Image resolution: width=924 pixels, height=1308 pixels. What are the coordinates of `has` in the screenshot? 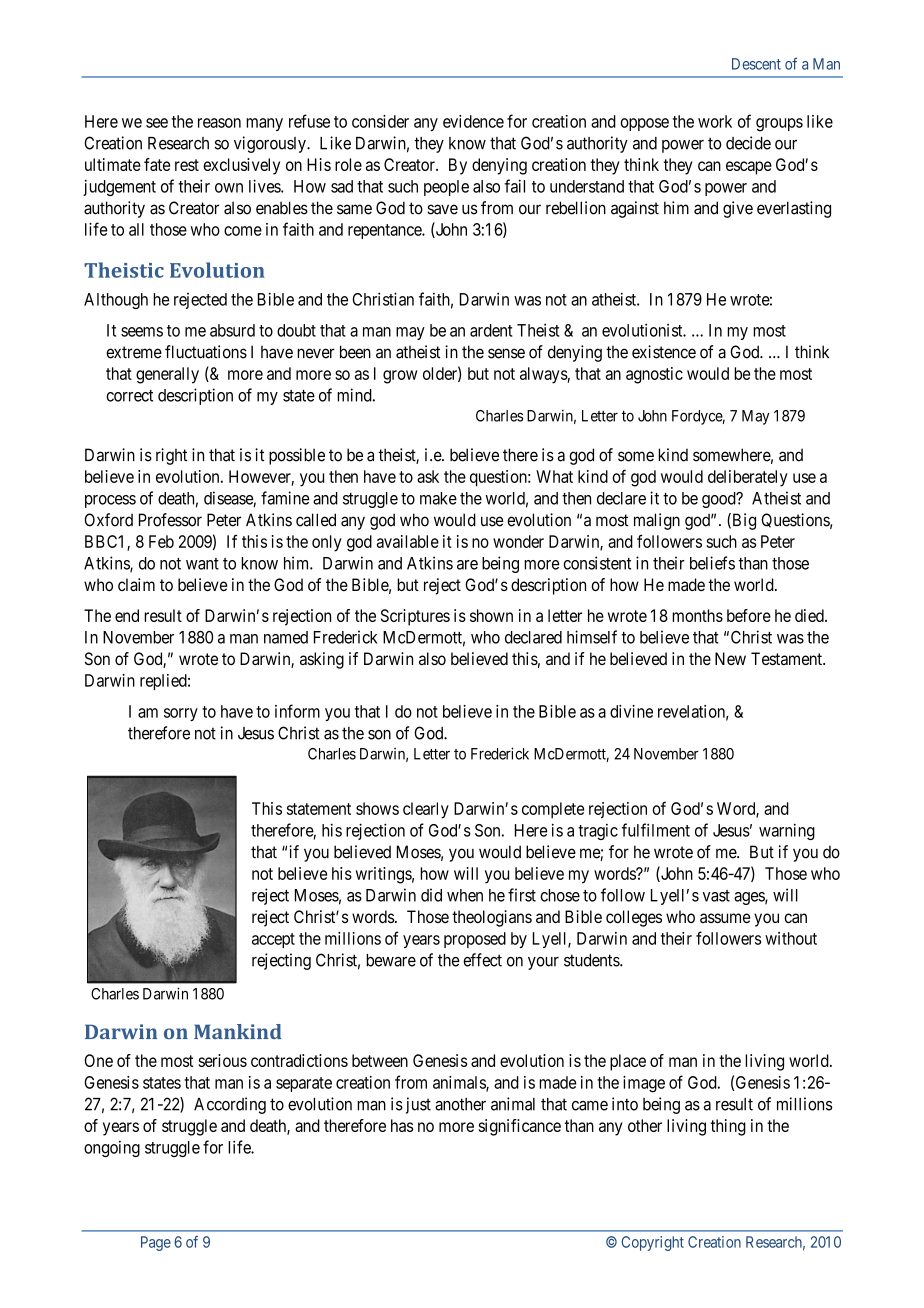 It's located at (402, 1125).
